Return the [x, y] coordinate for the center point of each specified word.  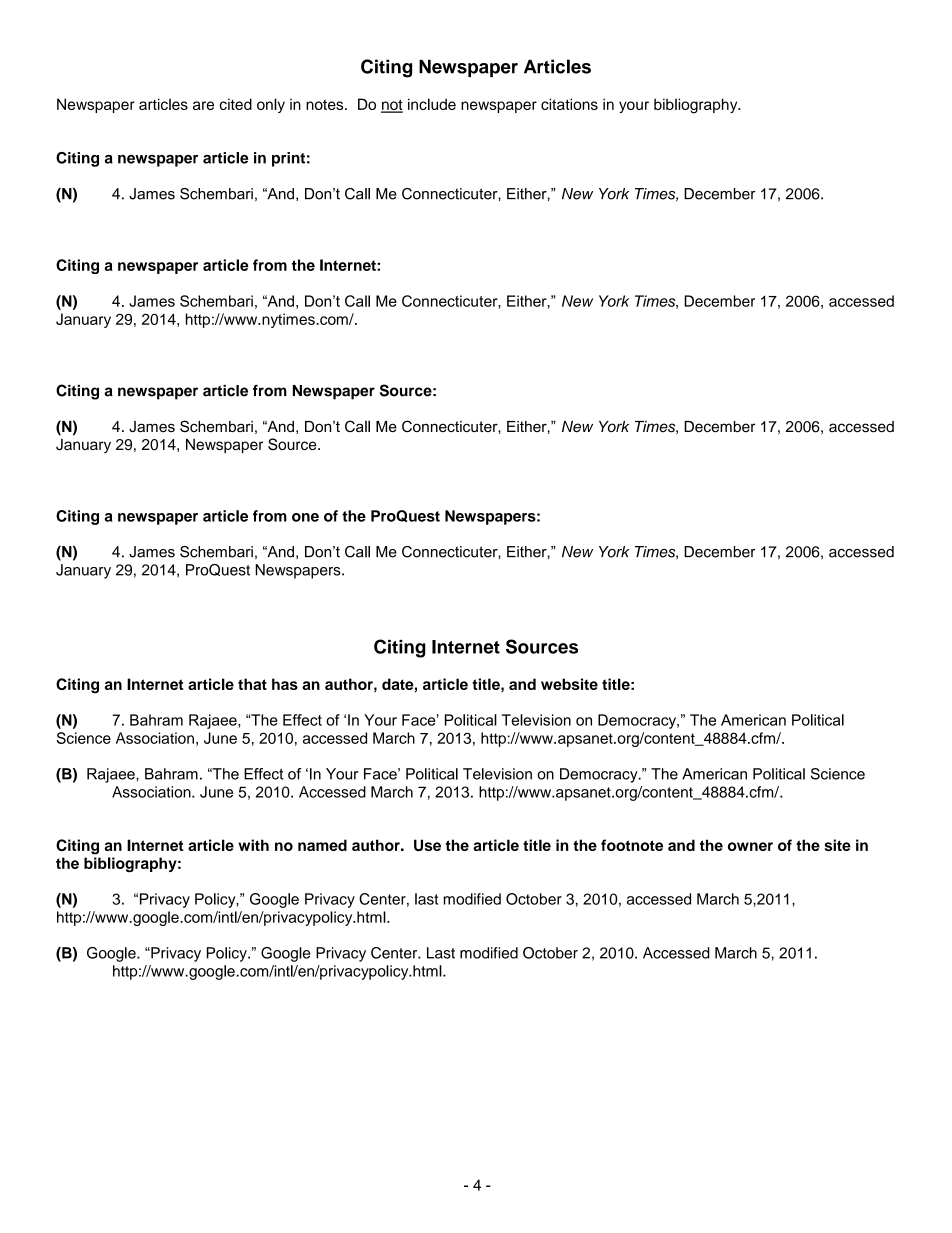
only [271, 105]
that [252, 684]
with [253, 845]
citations [569, 104]
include [432, 104]
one [305, 517]
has [285, 684]
